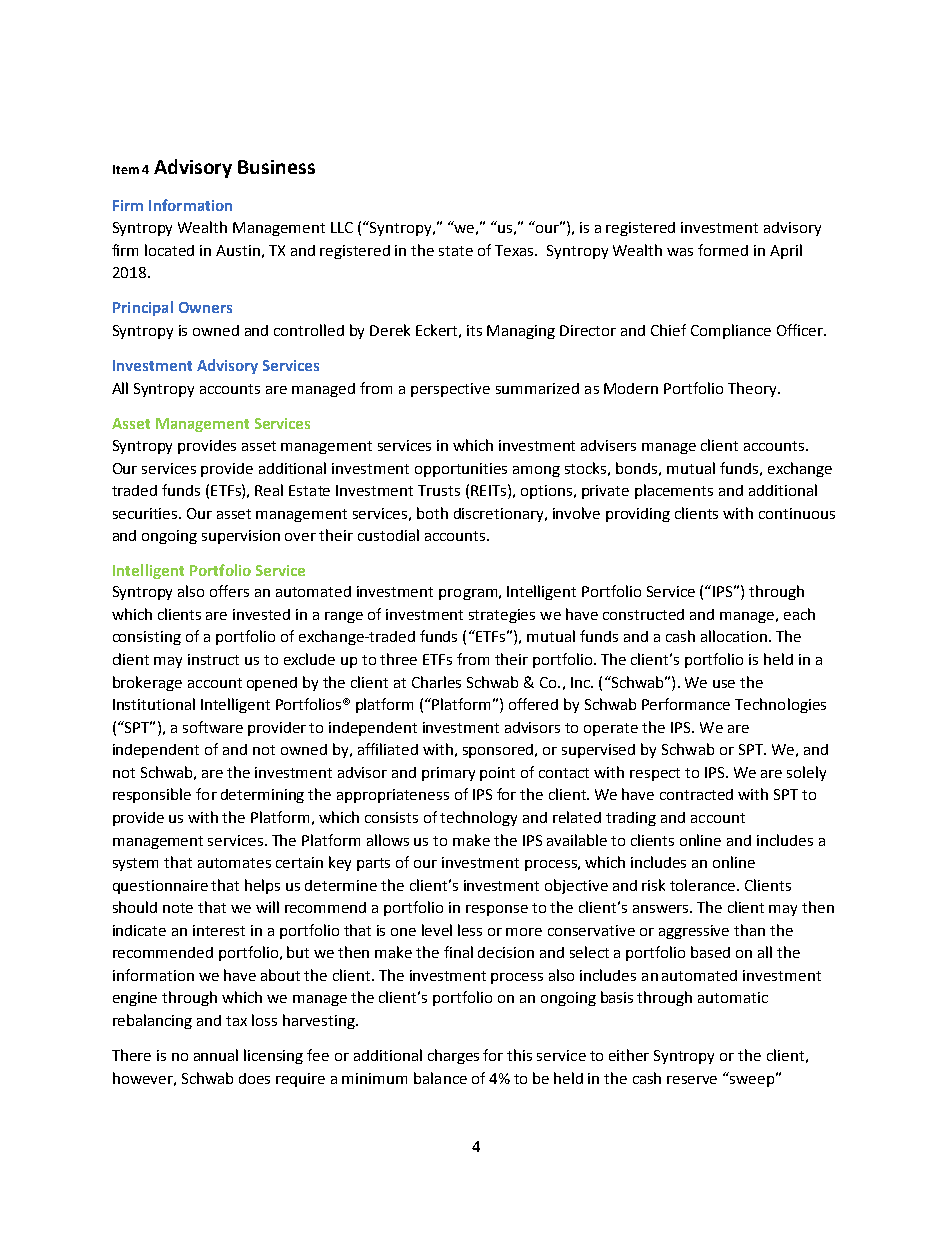  What do you see at coordinates (497, 910) in the document?
I see `response` at bounding box center [497, 910].
